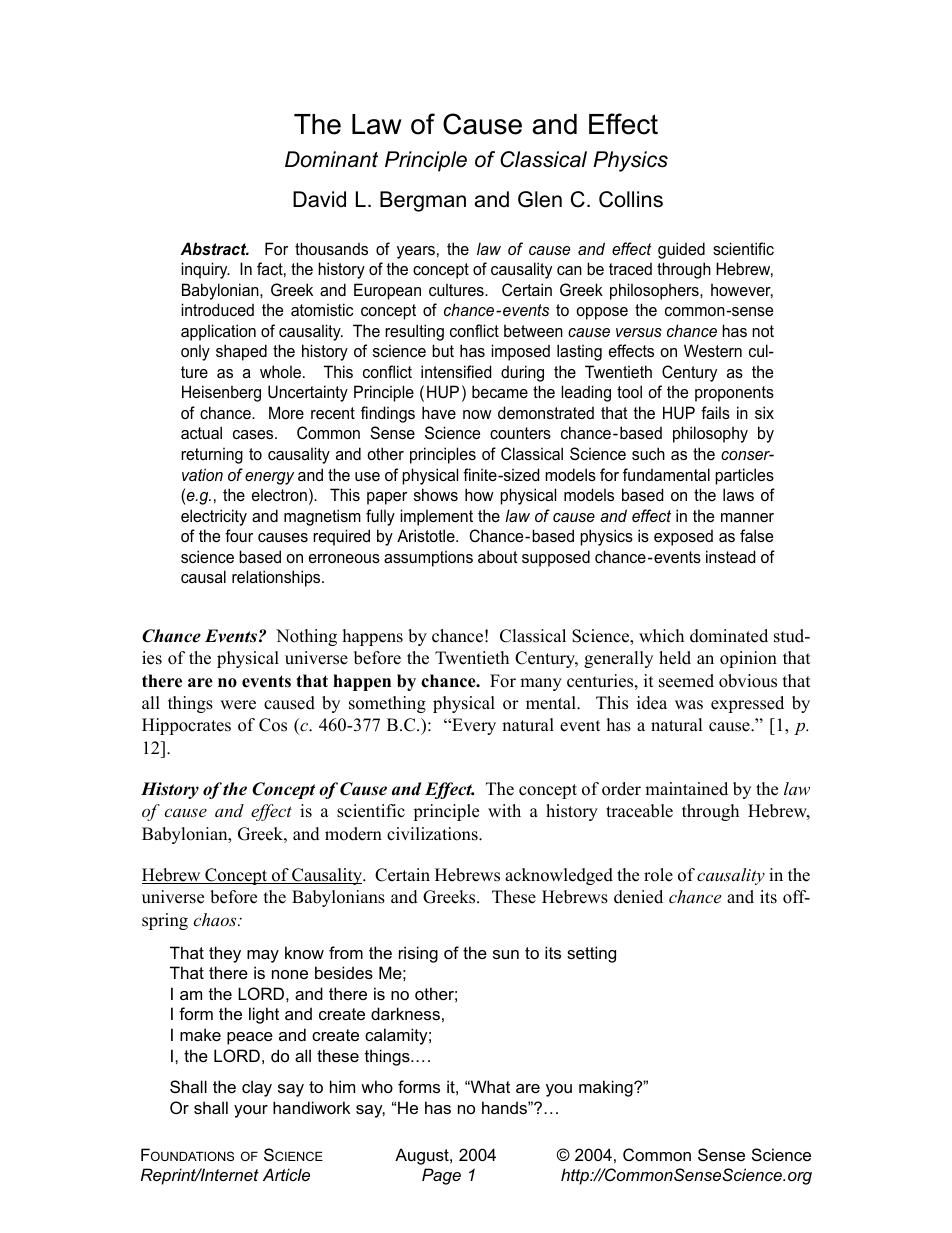 Image resolution: width=952 pixels, height=1233 pixels. Describe the element at coordinates (254, 434) in the image. I see `cases` at that location.
